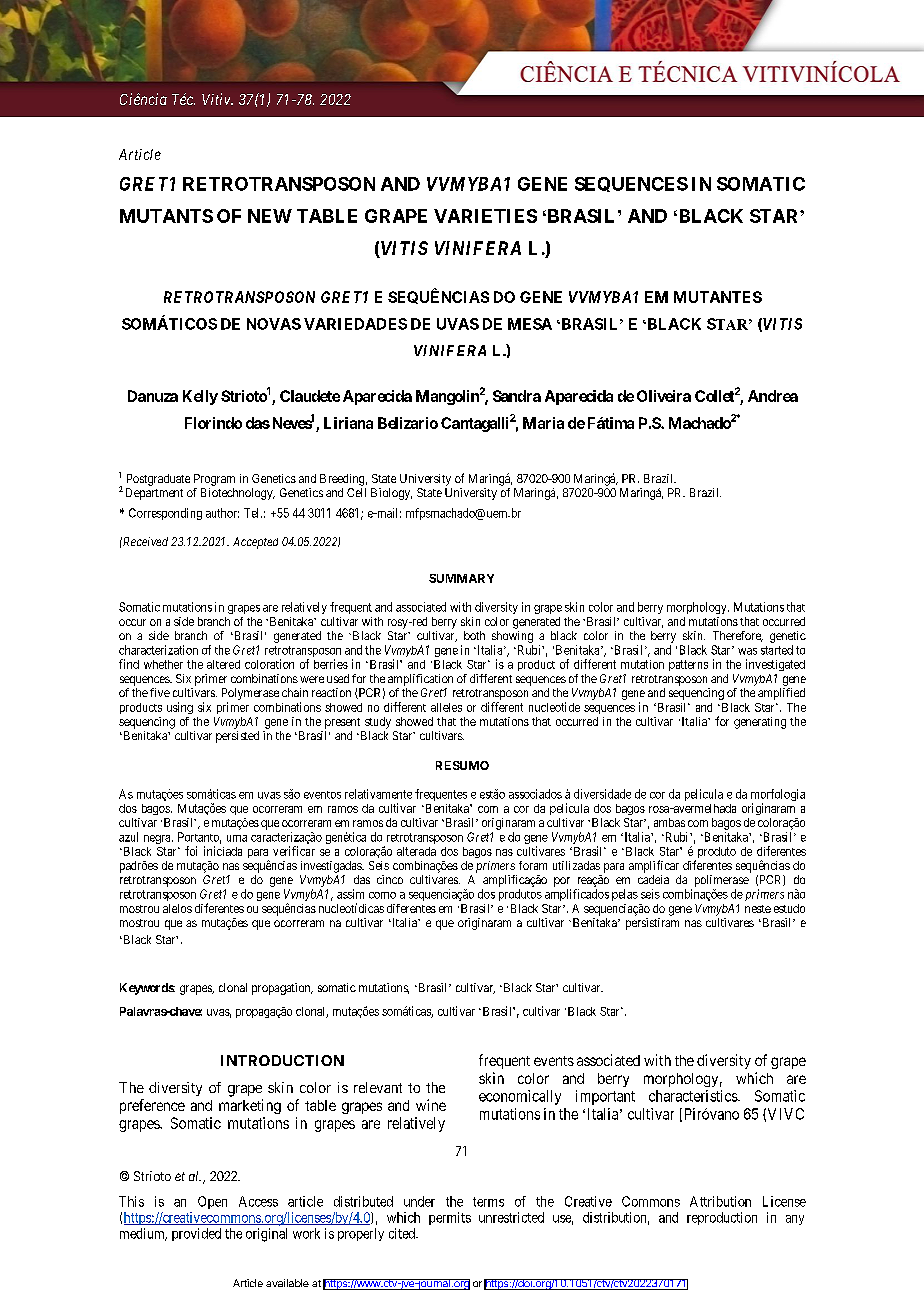  I want to click on Sandra, so click(517, 396).
